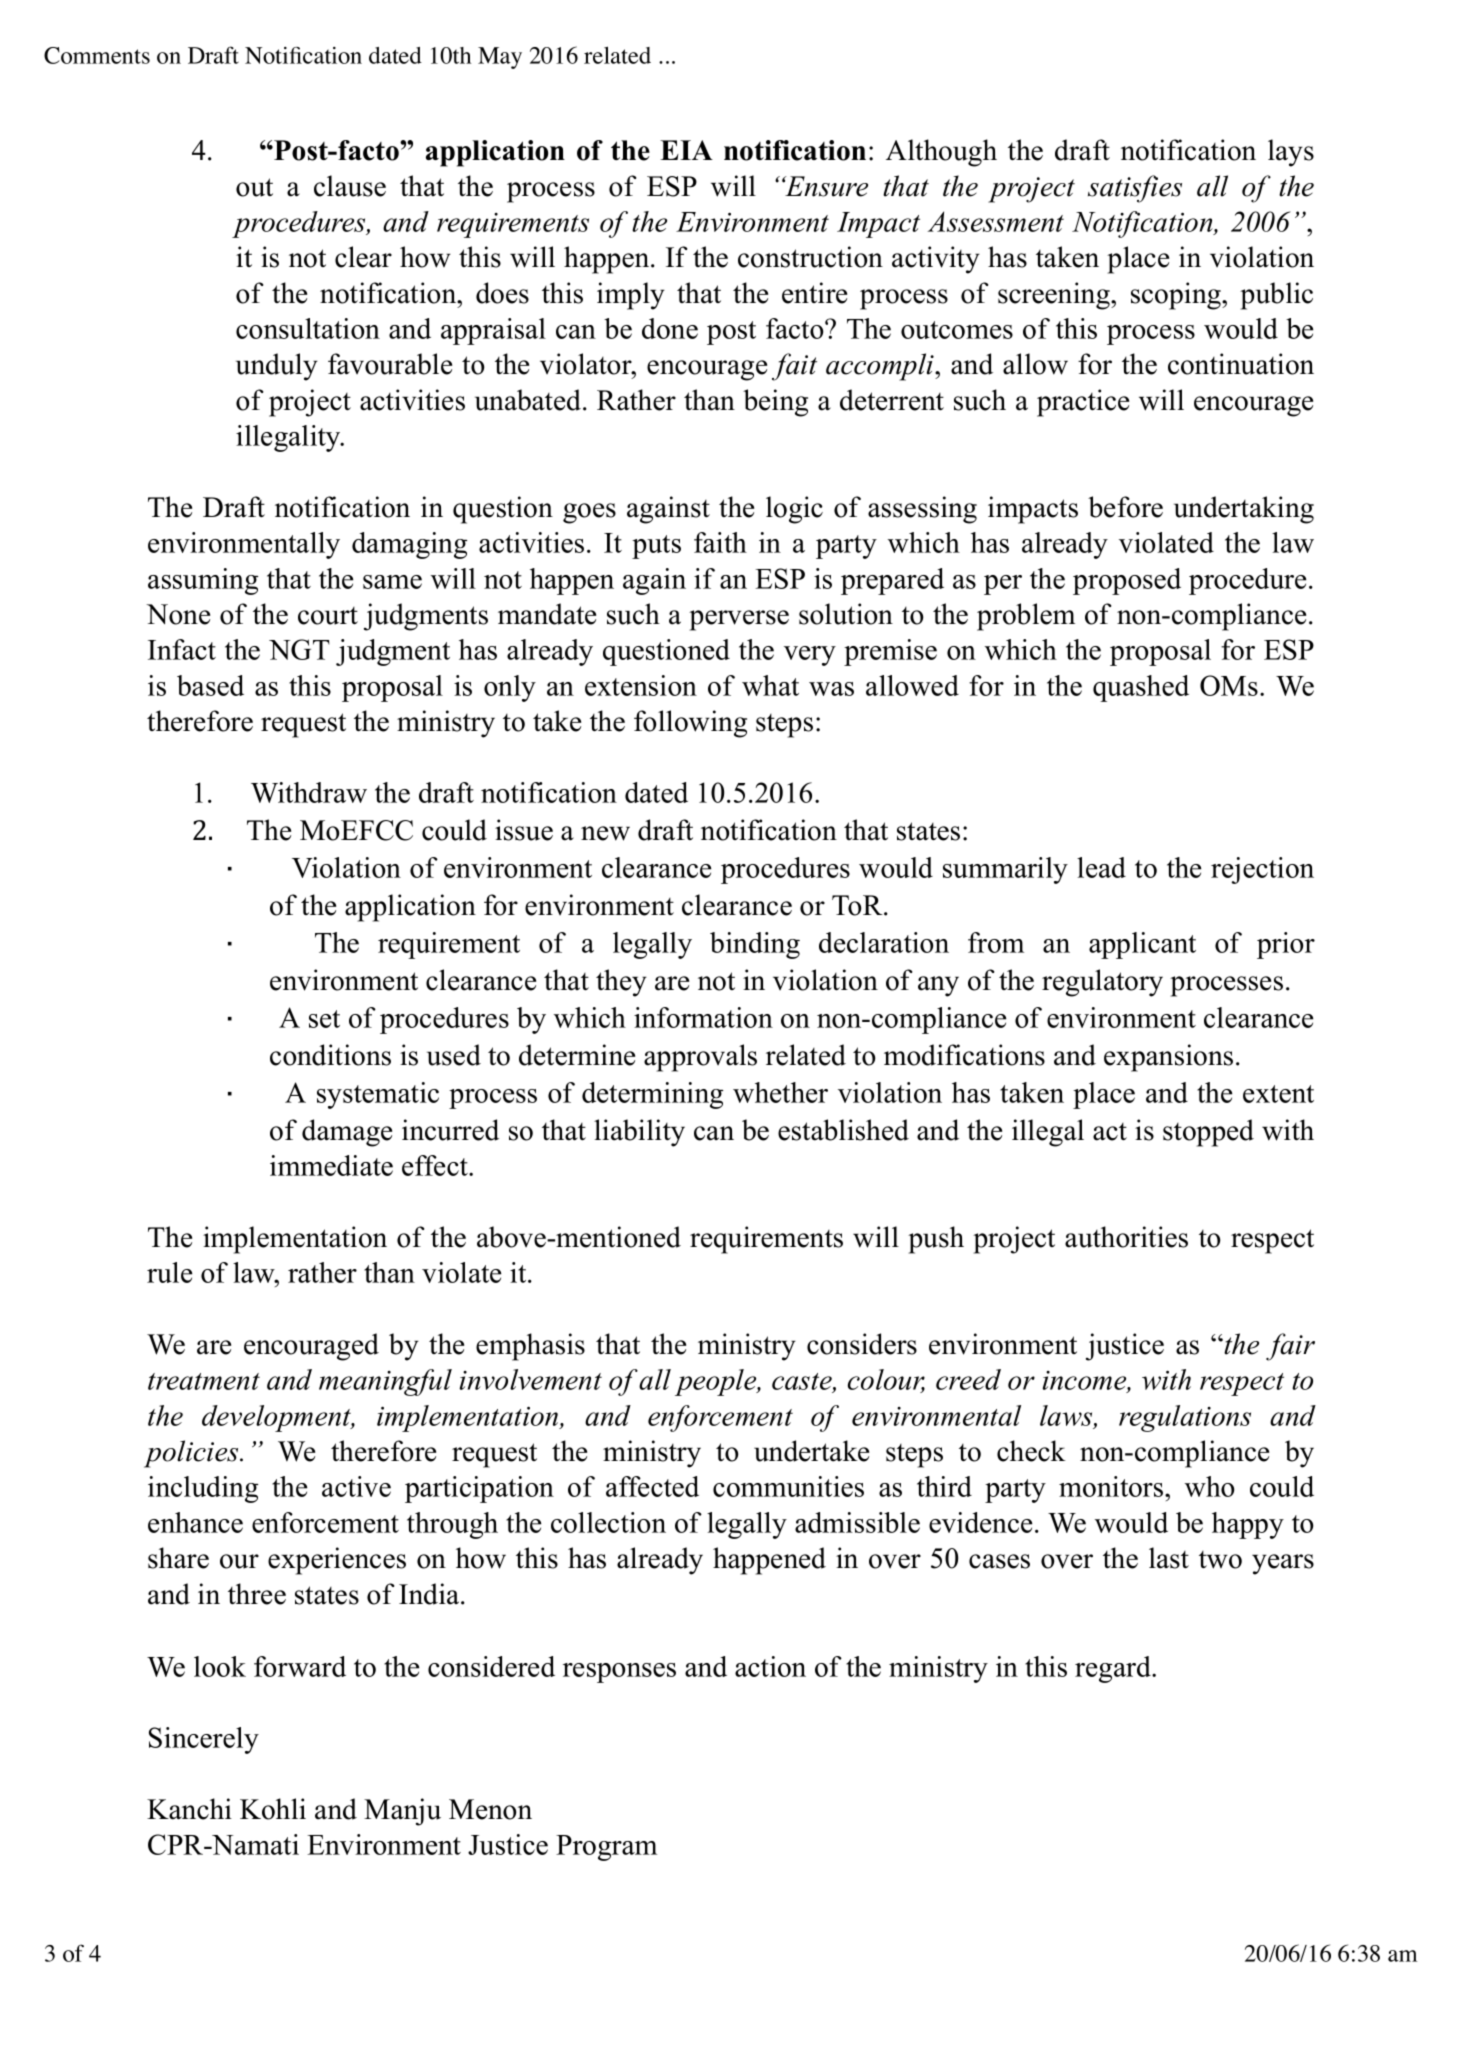  I want to click on satisfies, so click(1135, 189).
